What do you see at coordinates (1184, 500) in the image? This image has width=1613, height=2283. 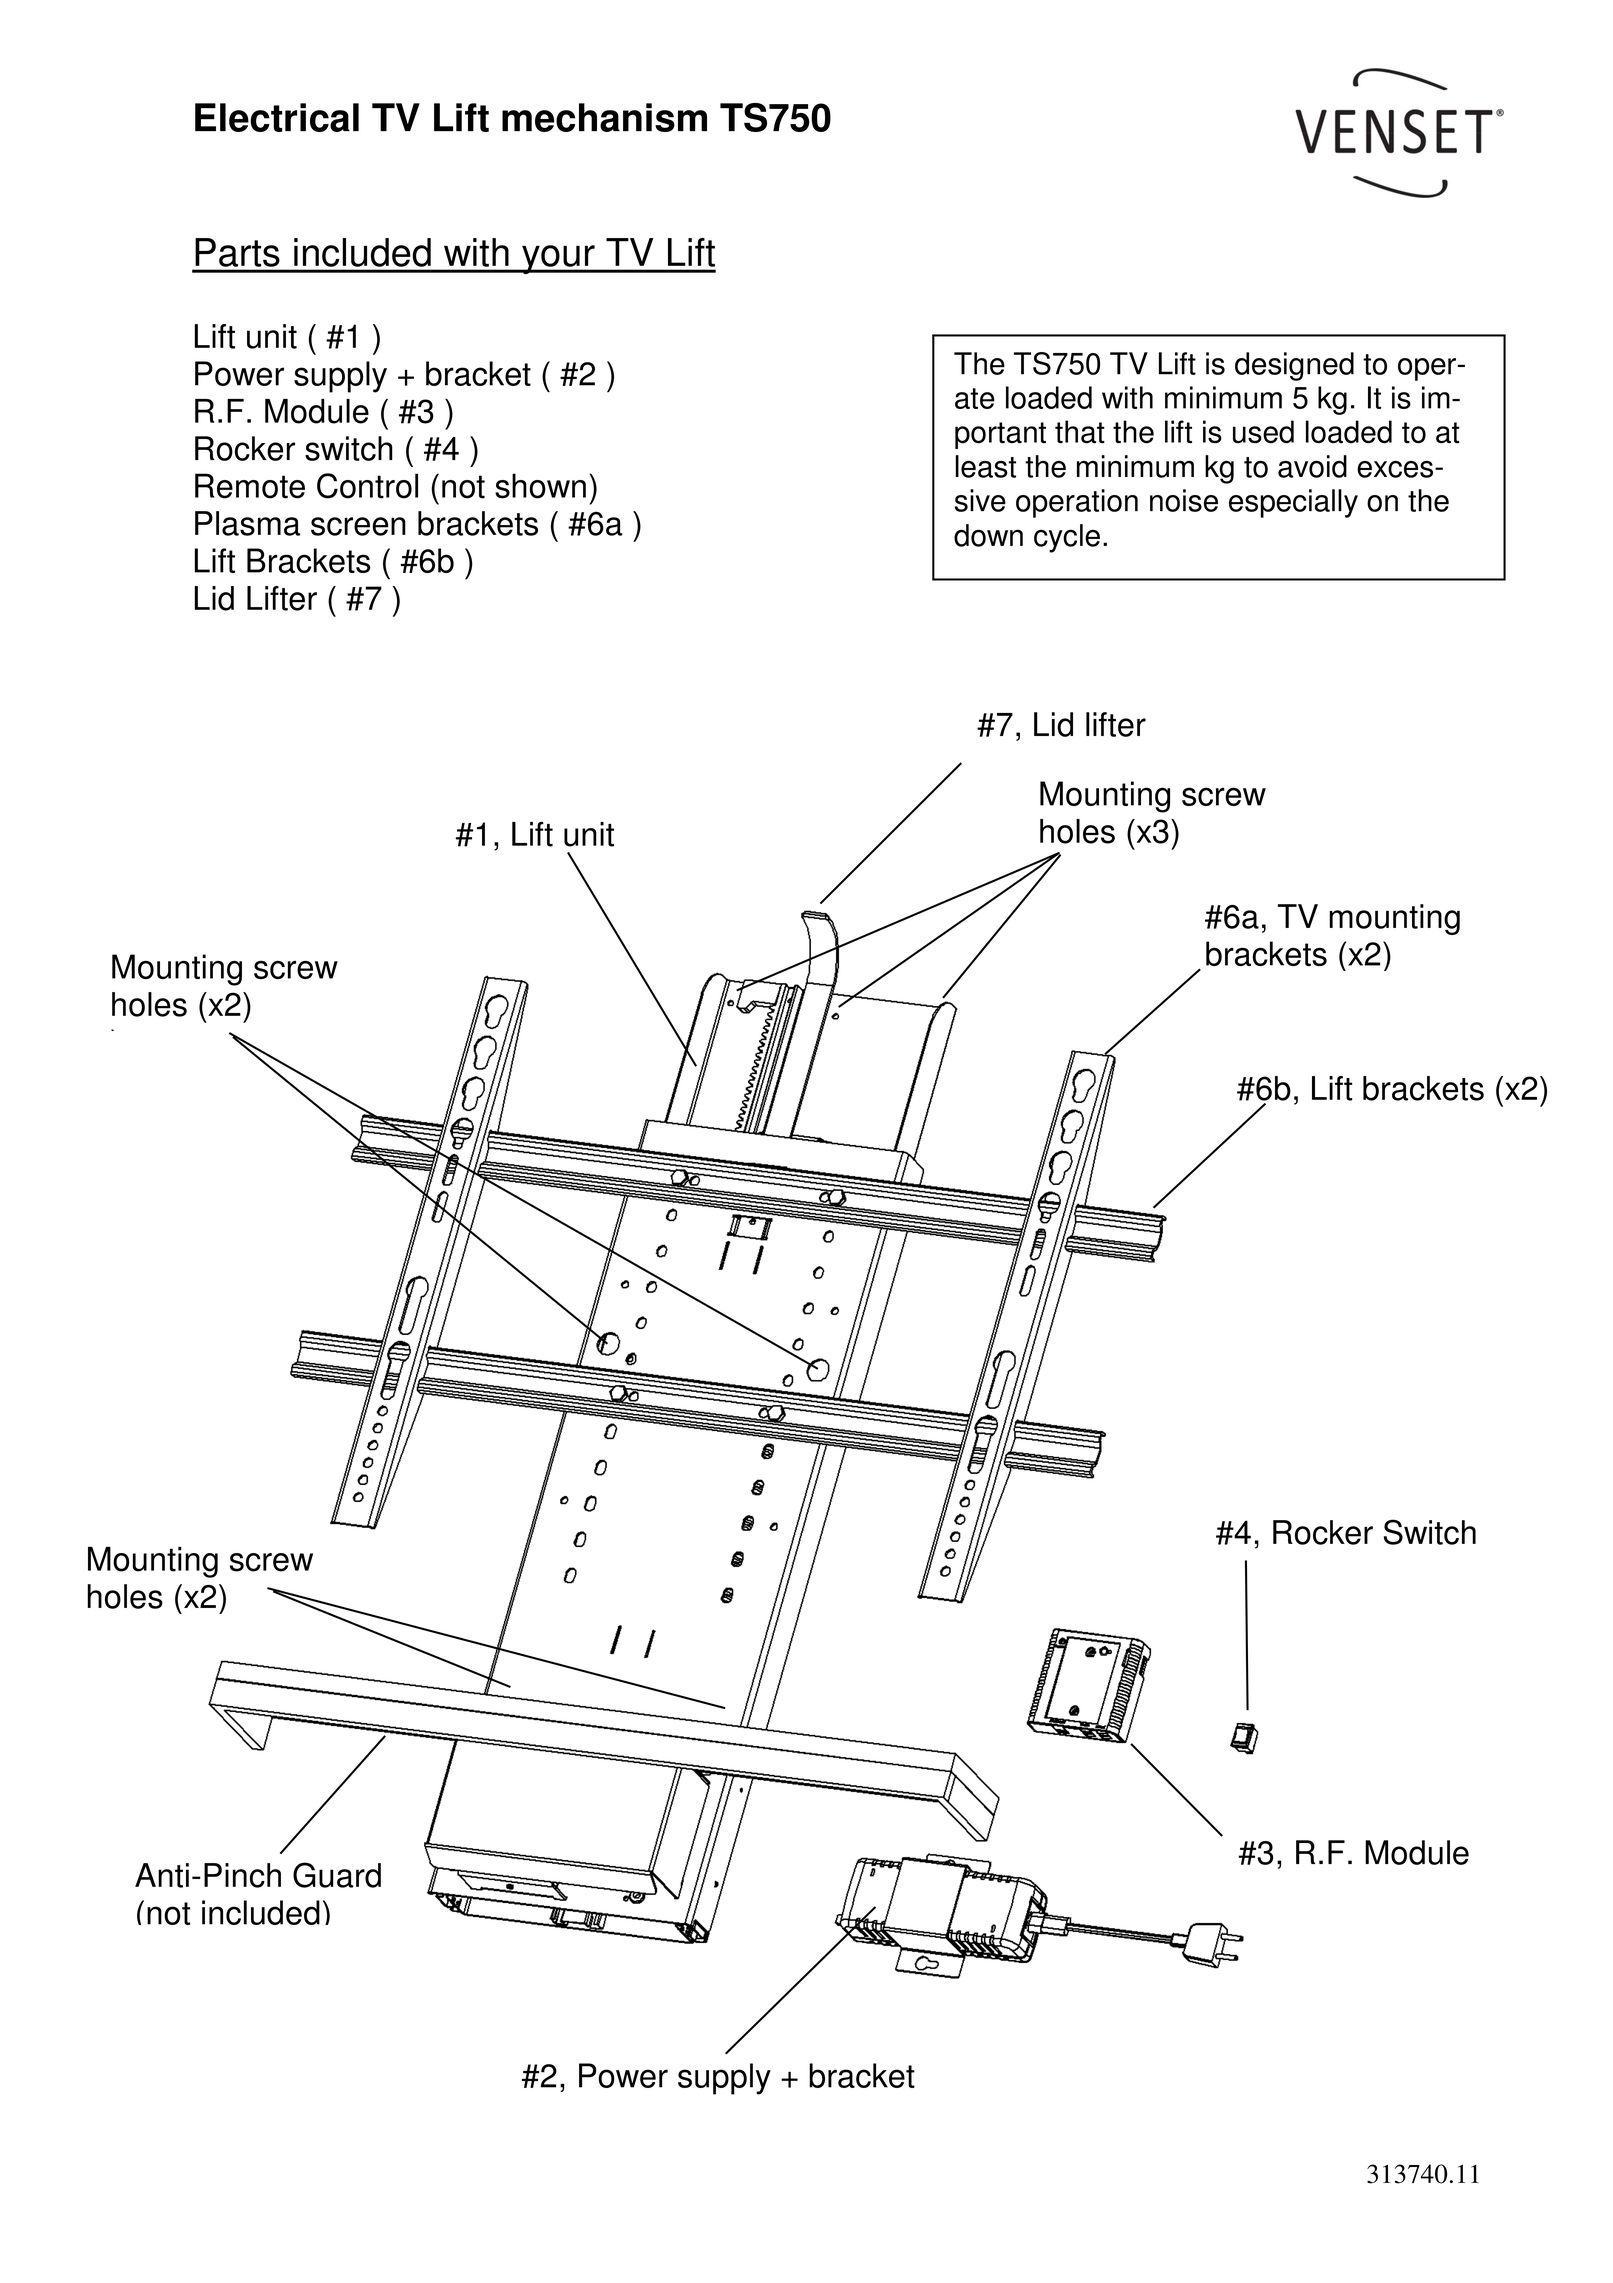 I see `noise` at bounding box center [1184, 500].
